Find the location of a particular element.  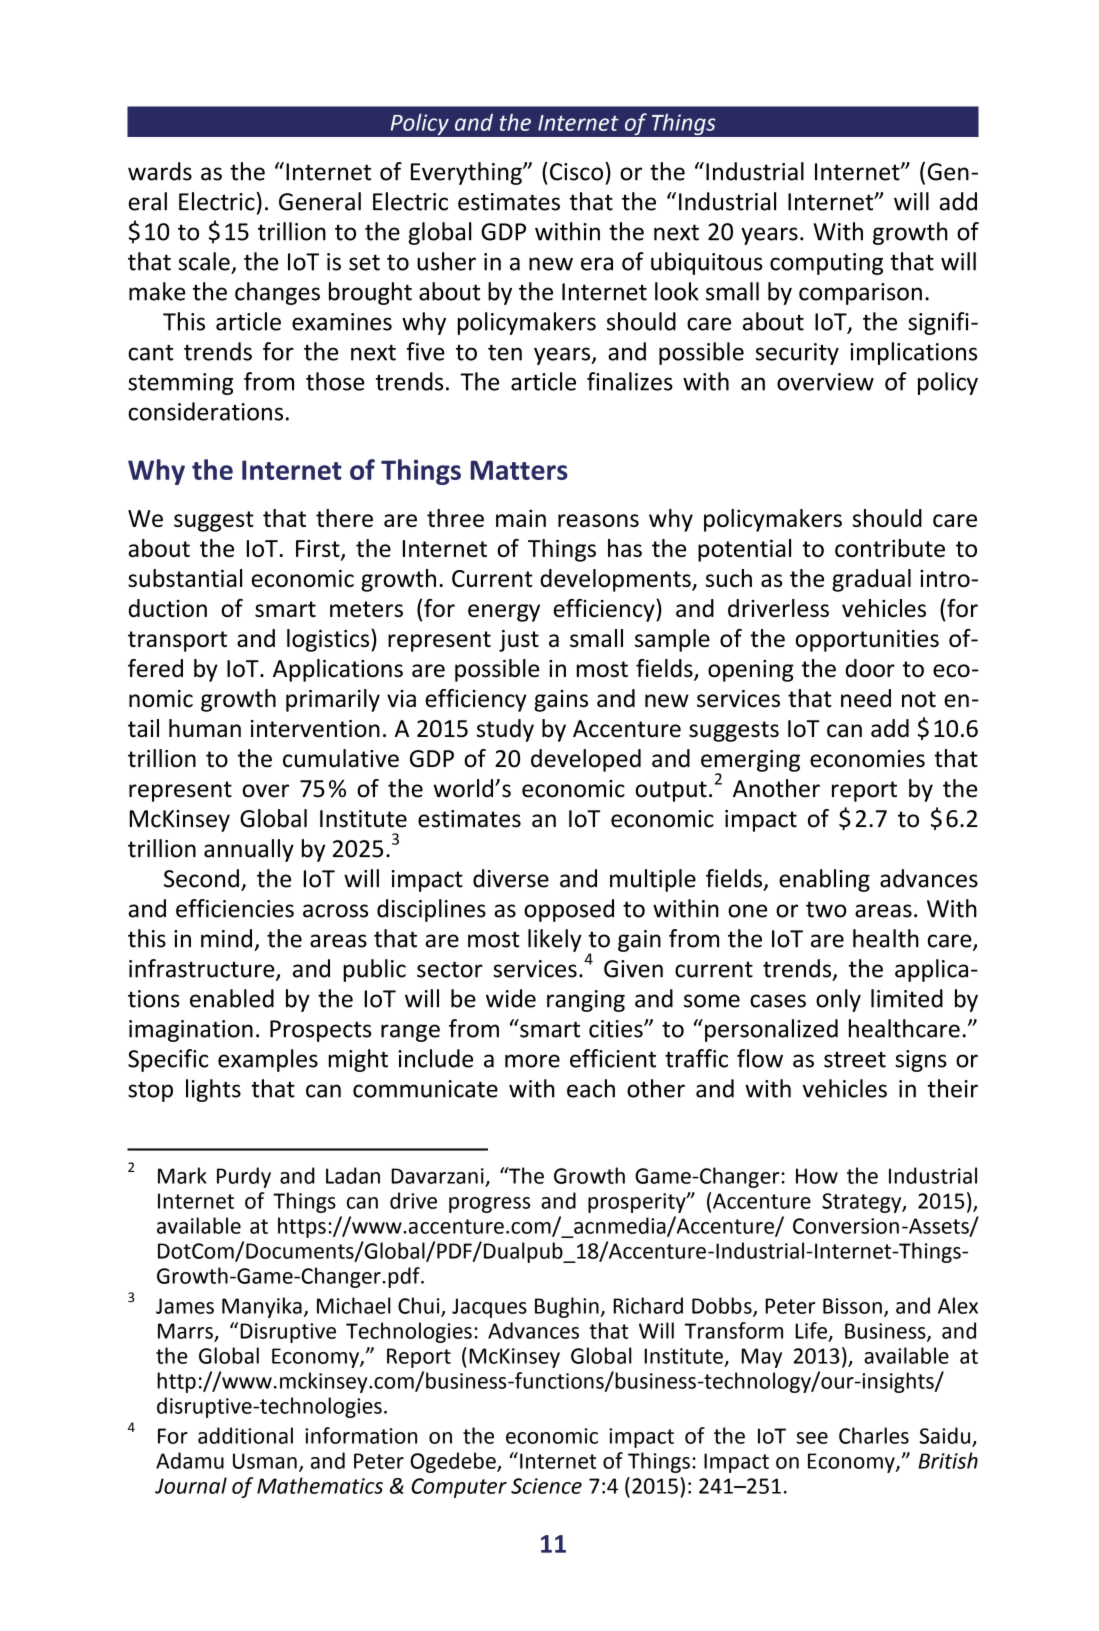

Purdy is located at coordinates (244, 1177).
